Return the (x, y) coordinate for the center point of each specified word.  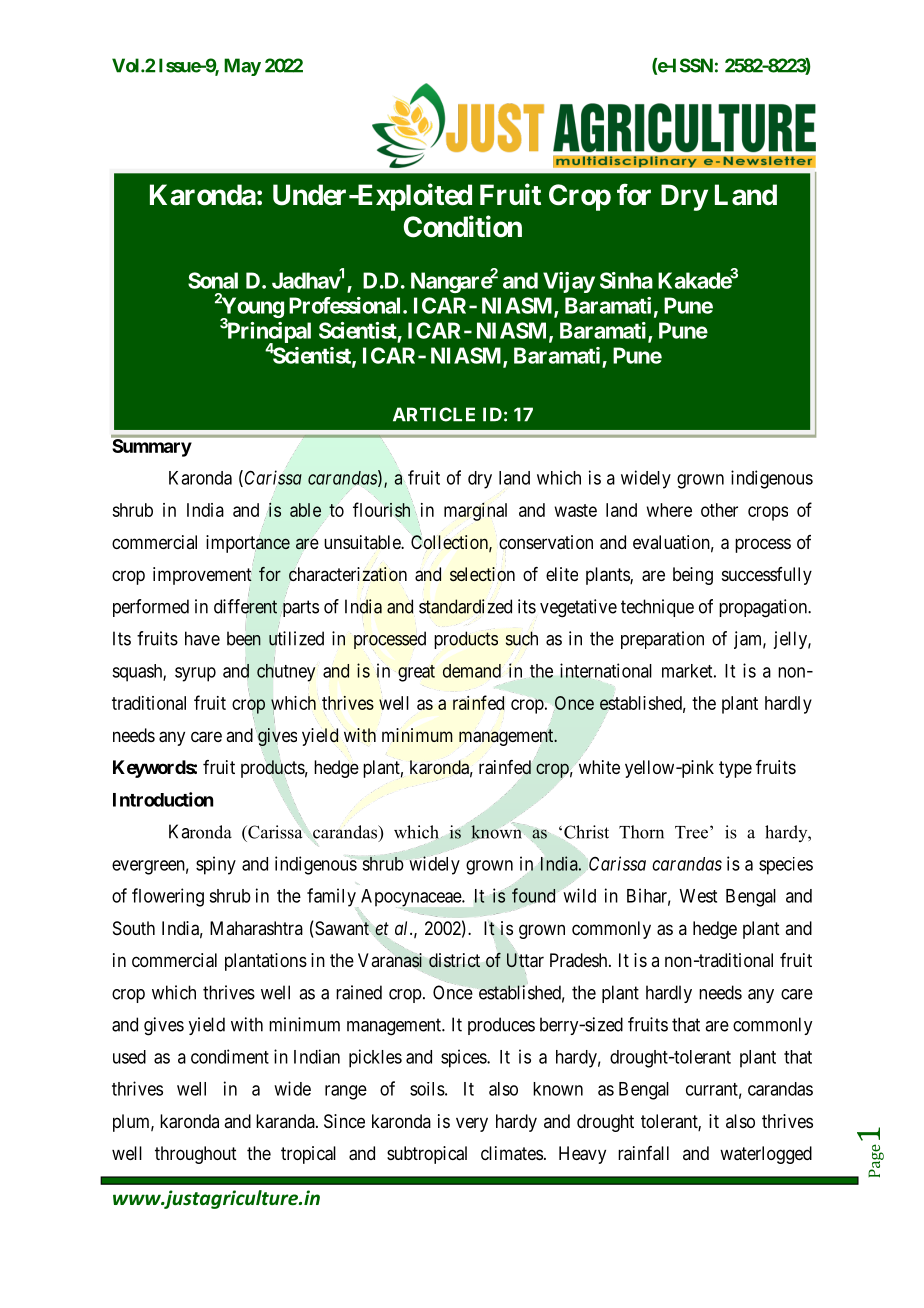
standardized (465, 606)
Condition (463, 226)
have (202, 638)
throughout (196, 1155)
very (472, 1124)
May (242, 67)
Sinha (626, 280)
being (693, 576)
